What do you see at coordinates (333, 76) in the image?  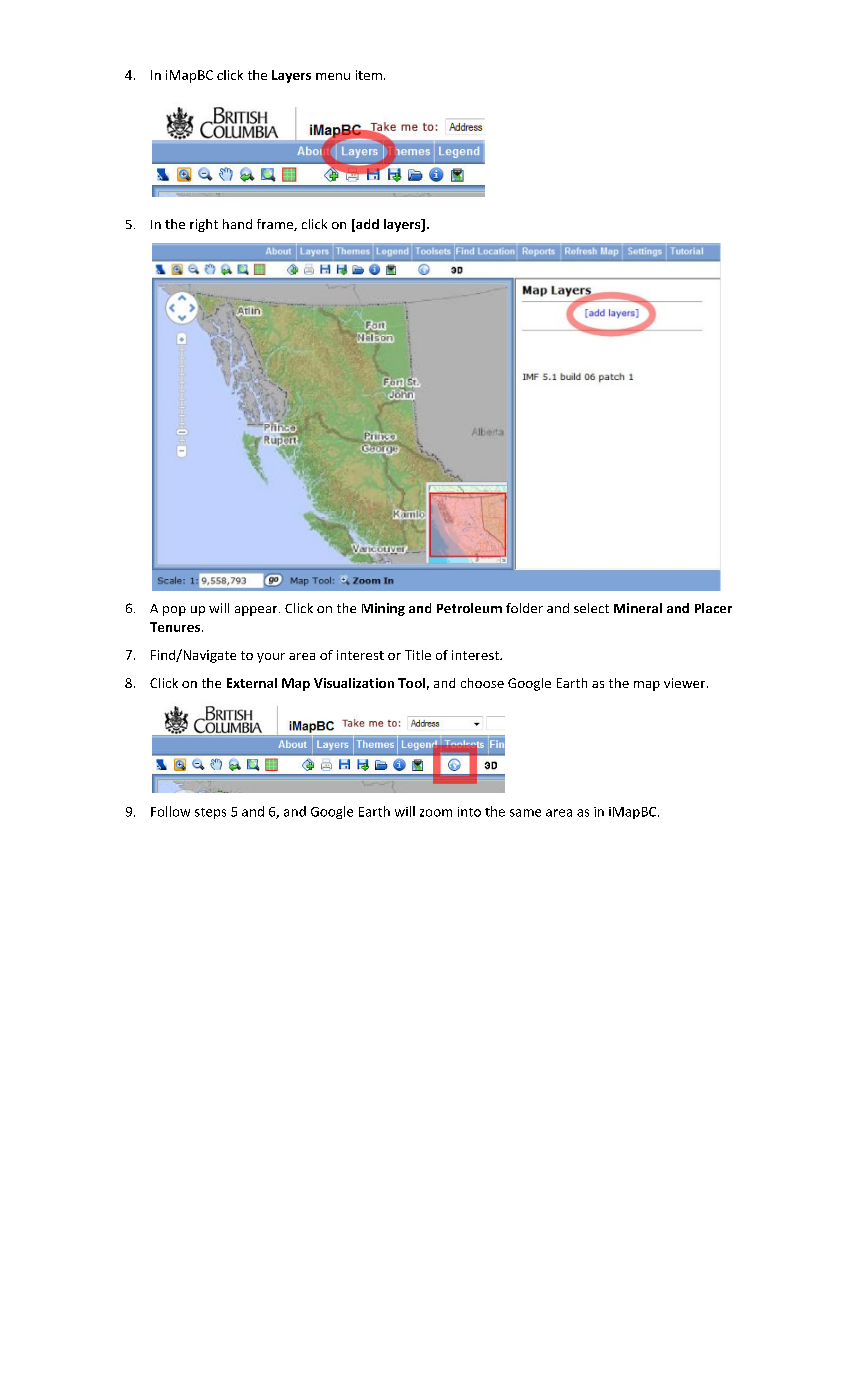 I see `menu` at bounding box center [333, 76].
